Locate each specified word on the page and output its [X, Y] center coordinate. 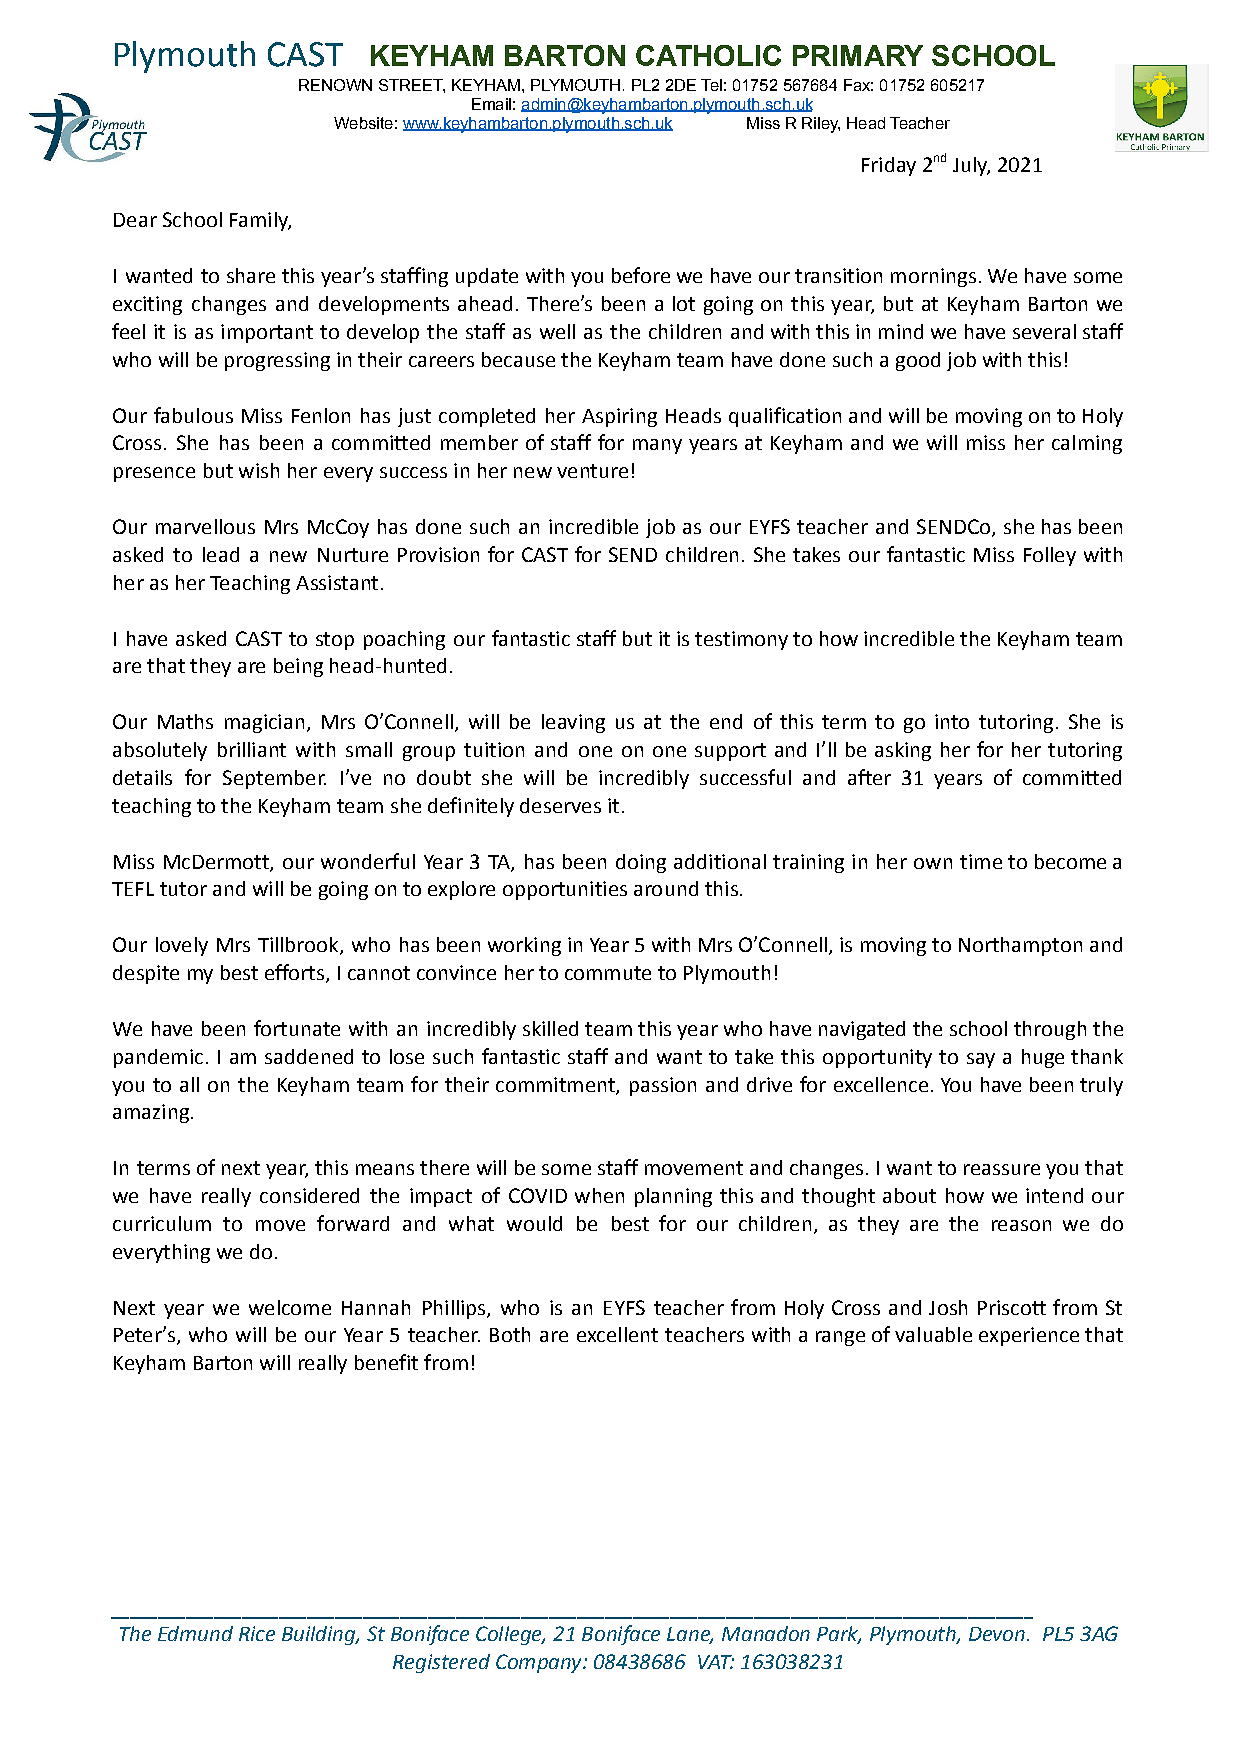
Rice [257, 1633]
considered [309, 1195]
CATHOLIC [708, 55]
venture [592, 471]
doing [641, 863]
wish [259, 470]
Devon [997, 1634]
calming [1087, 444]
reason [1021, 1225]
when [599, 1195]
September [274, 779]
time [981, 861]
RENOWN [335, 85]
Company [540, 1663]
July [971, 166]
